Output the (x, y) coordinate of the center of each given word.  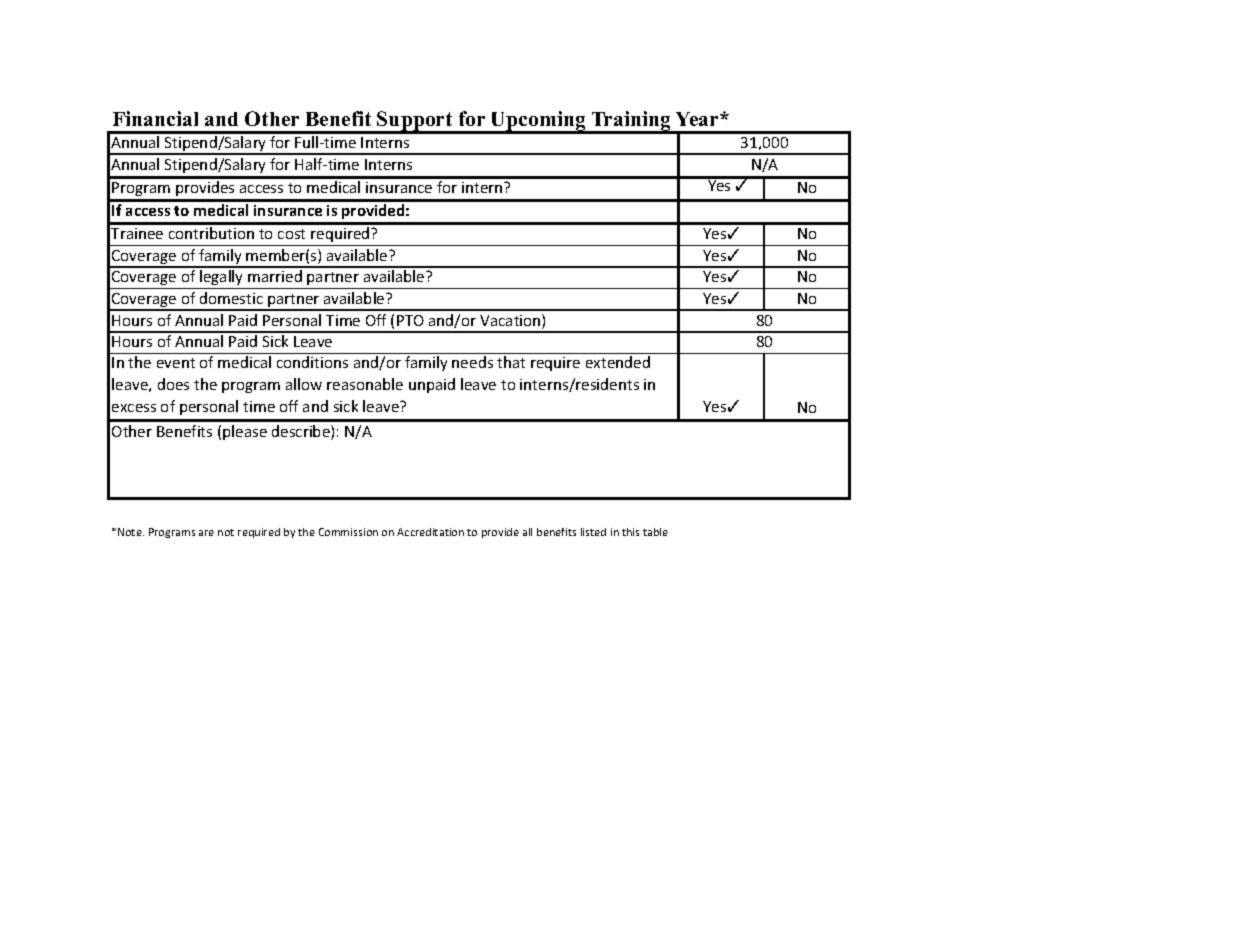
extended (618, 362)
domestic (231, 298)
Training (631, 122)
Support (415, 122)
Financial (155, 118)
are (206, 533)
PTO (410, 320)
